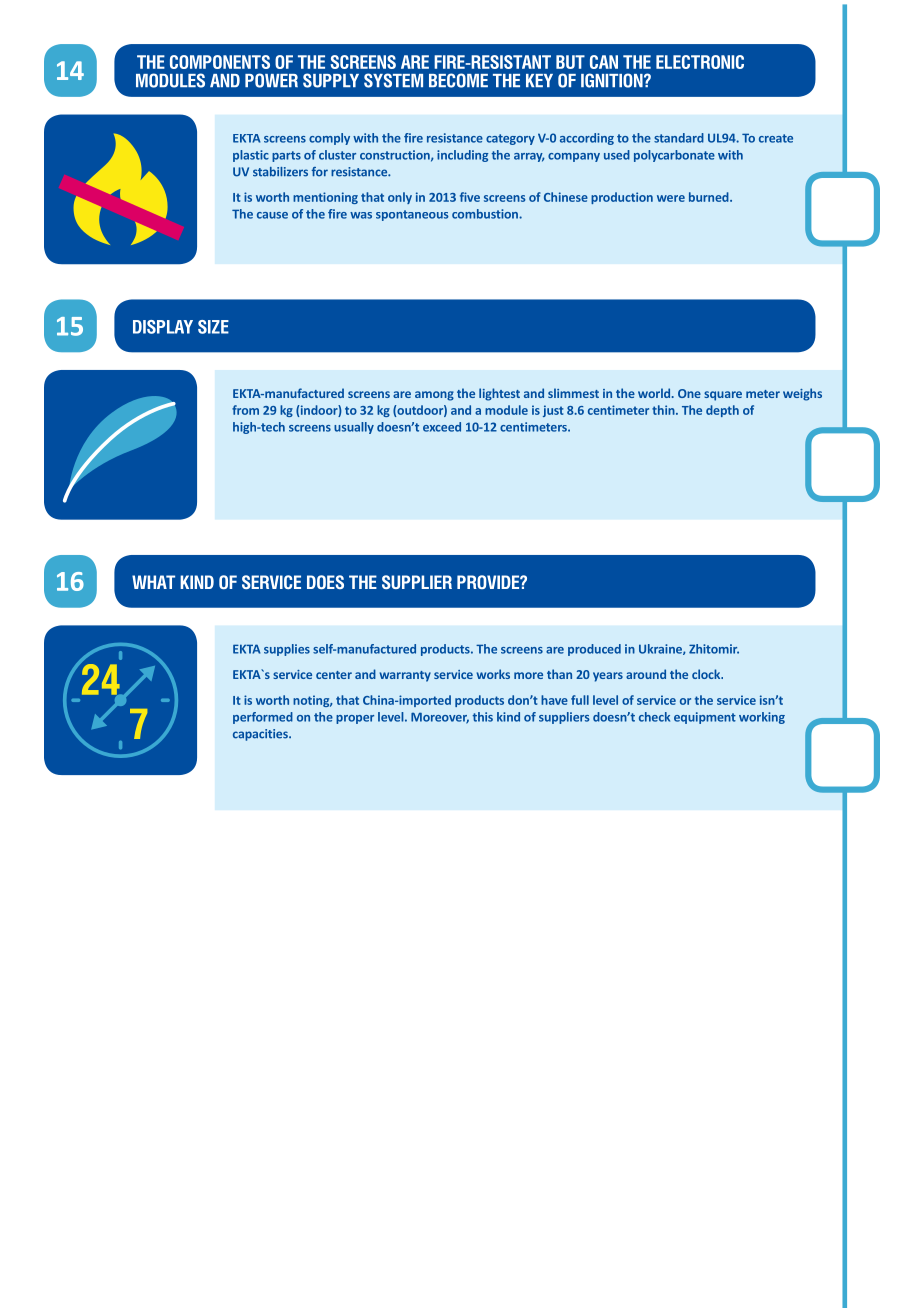  Describe the element at coordinates (458, 80) in the screenshot. I see `become` at that location.
